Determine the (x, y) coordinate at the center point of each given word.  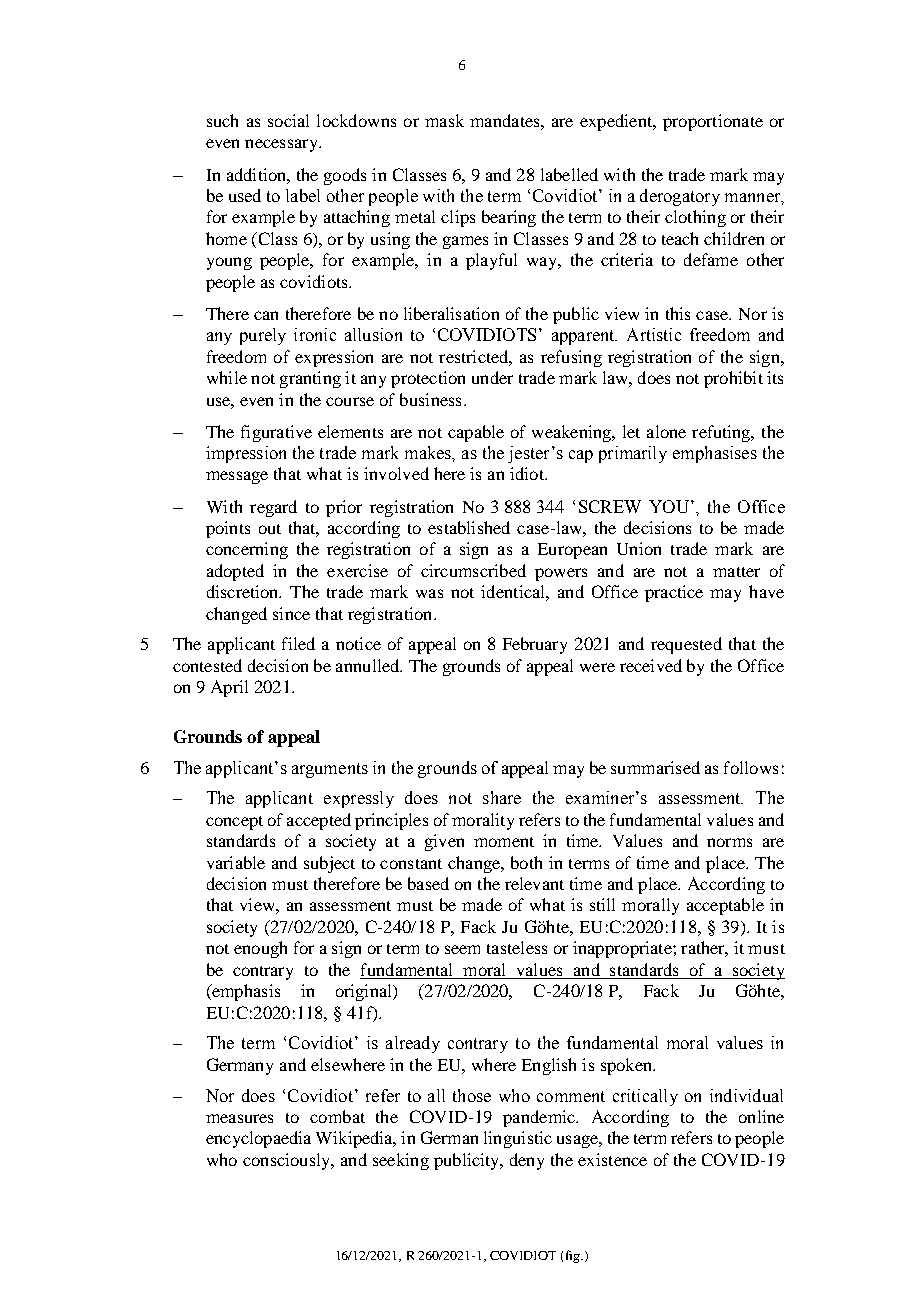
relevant (534, 883)
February (535, 645)
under (492, 377)
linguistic (518, 1139)
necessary (282, 145)
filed (298, 643)
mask (444, 120)
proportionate (713, 122)
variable (236, 862)
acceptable (725, 906)
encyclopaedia (258, 1139)
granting (310, 379)
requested (686, 645)
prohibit (733, 379)
